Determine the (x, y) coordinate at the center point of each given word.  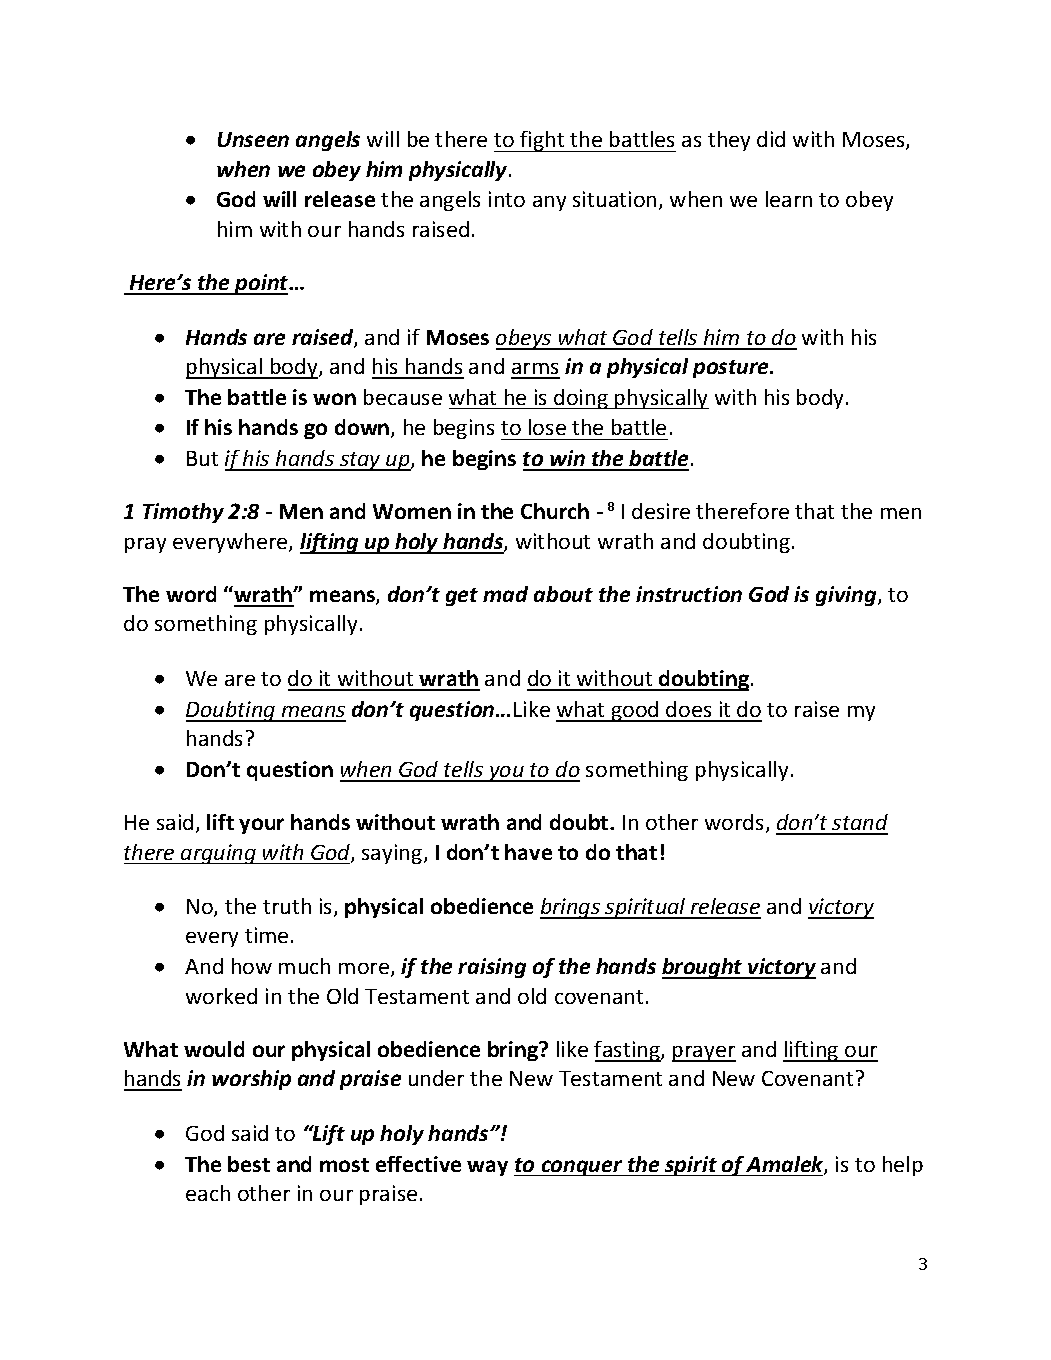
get (462, 597)
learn (789, 199)
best (249, 1164)
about (563, 594)
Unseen (253, 139)
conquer (582, 1168)
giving (847, 596)
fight (542, 141)
